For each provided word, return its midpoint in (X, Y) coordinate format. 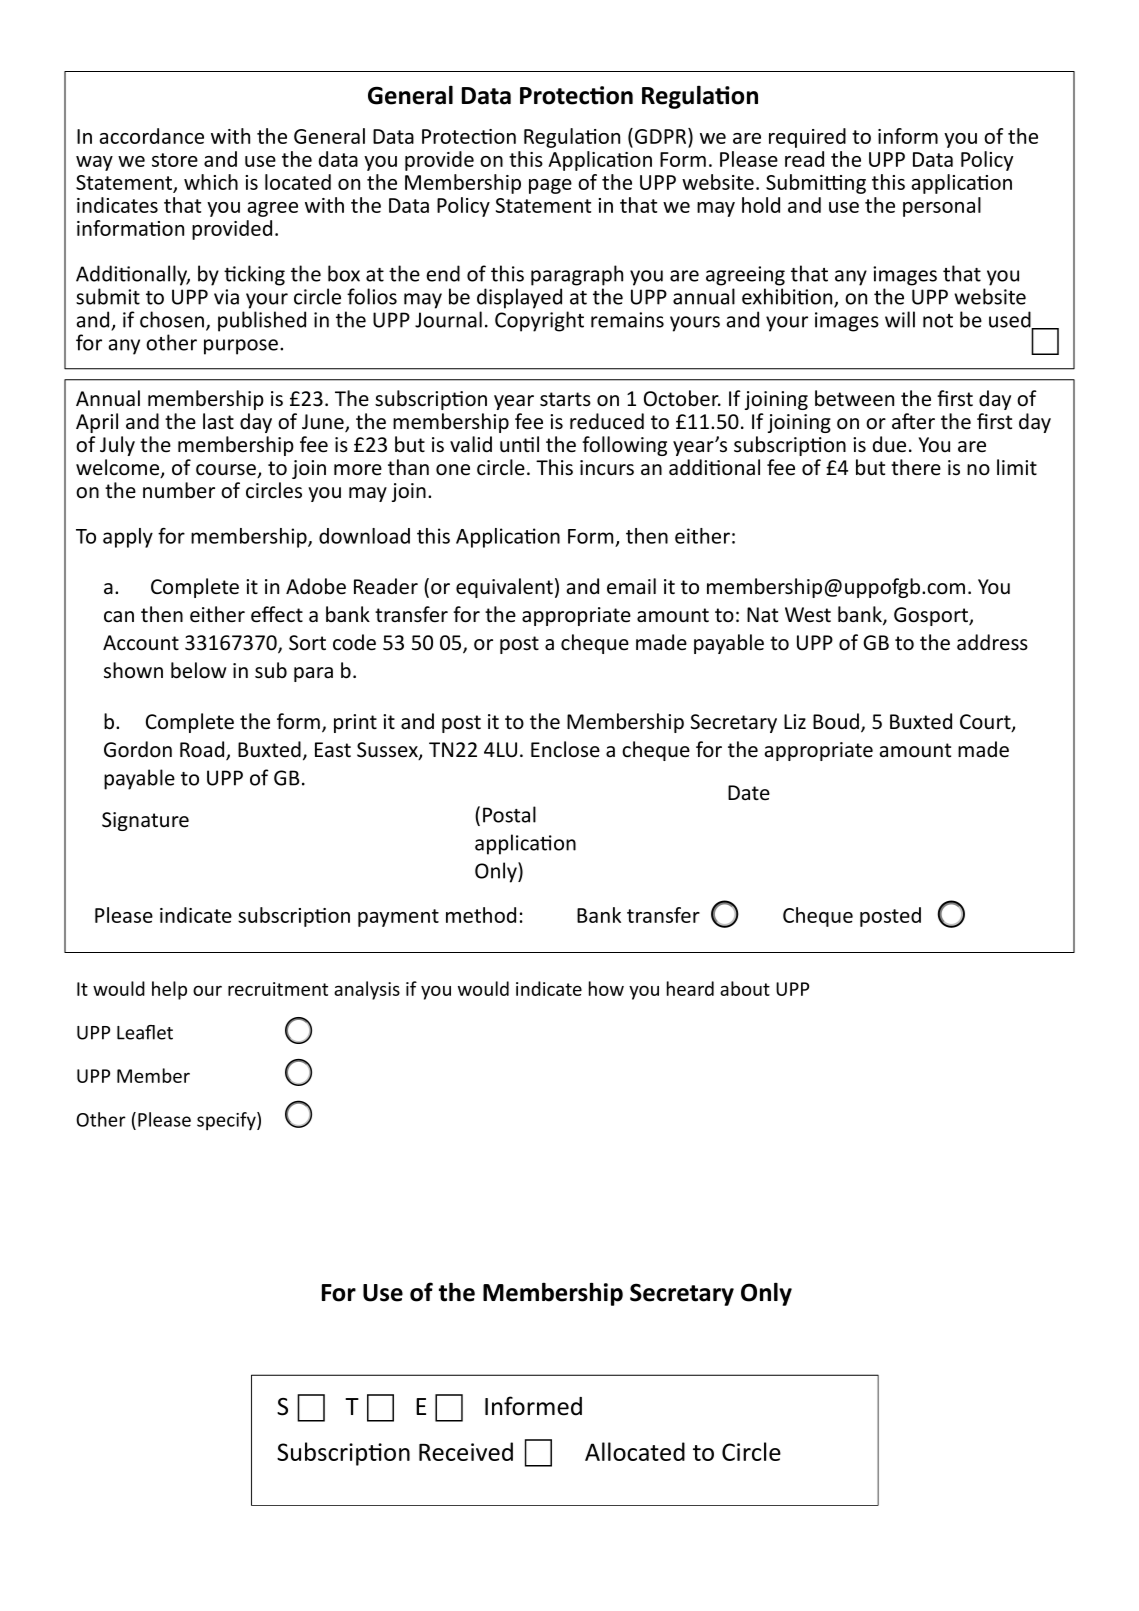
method (481, 915)
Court (986, 723)
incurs (607, 468)
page (550, 186)
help (169, 990)
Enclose (565, 749)
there (916, 467)
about (745, 988)
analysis (367, 990)
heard (690, 988)
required (807, 138)
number (179, 490)
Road (203, 750)
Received (466, 1451)
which (211, 182)
